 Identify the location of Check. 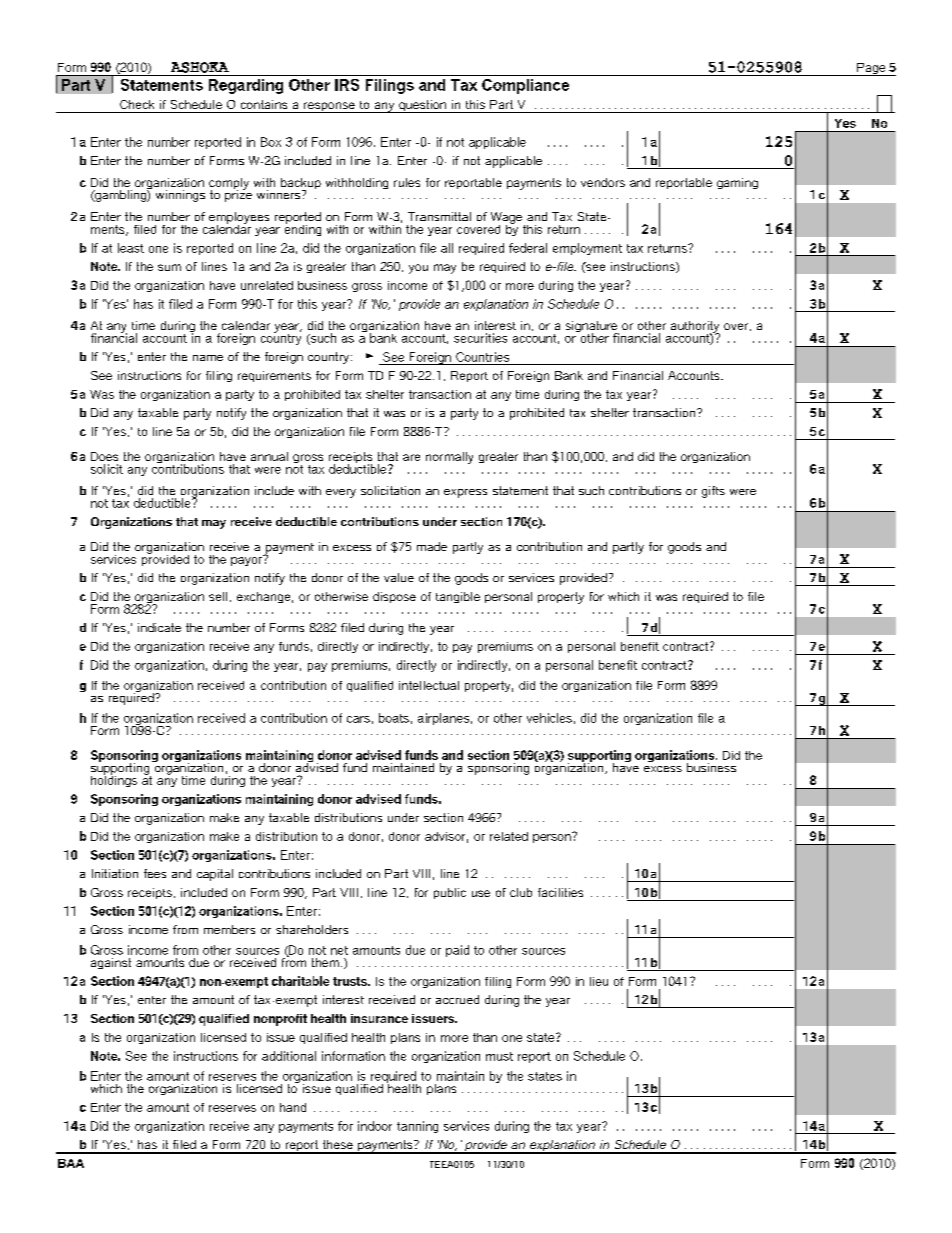
(137, 104).
